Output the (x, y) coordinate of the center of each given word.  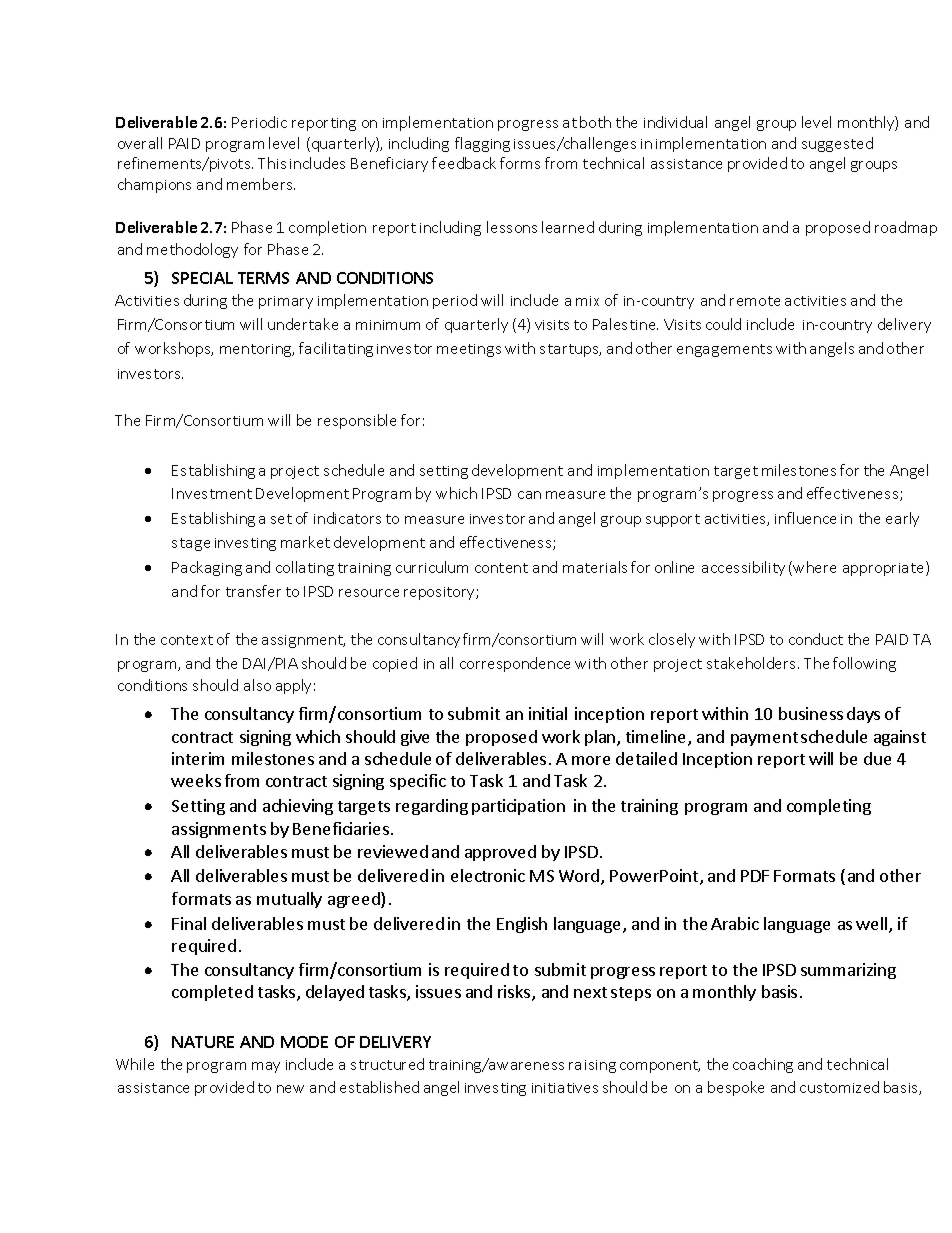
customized (839, 1087)
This (272, 163)
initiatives (565, 1088)
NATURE (203, 1042)
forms (520, 163)
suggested (837, 144)
